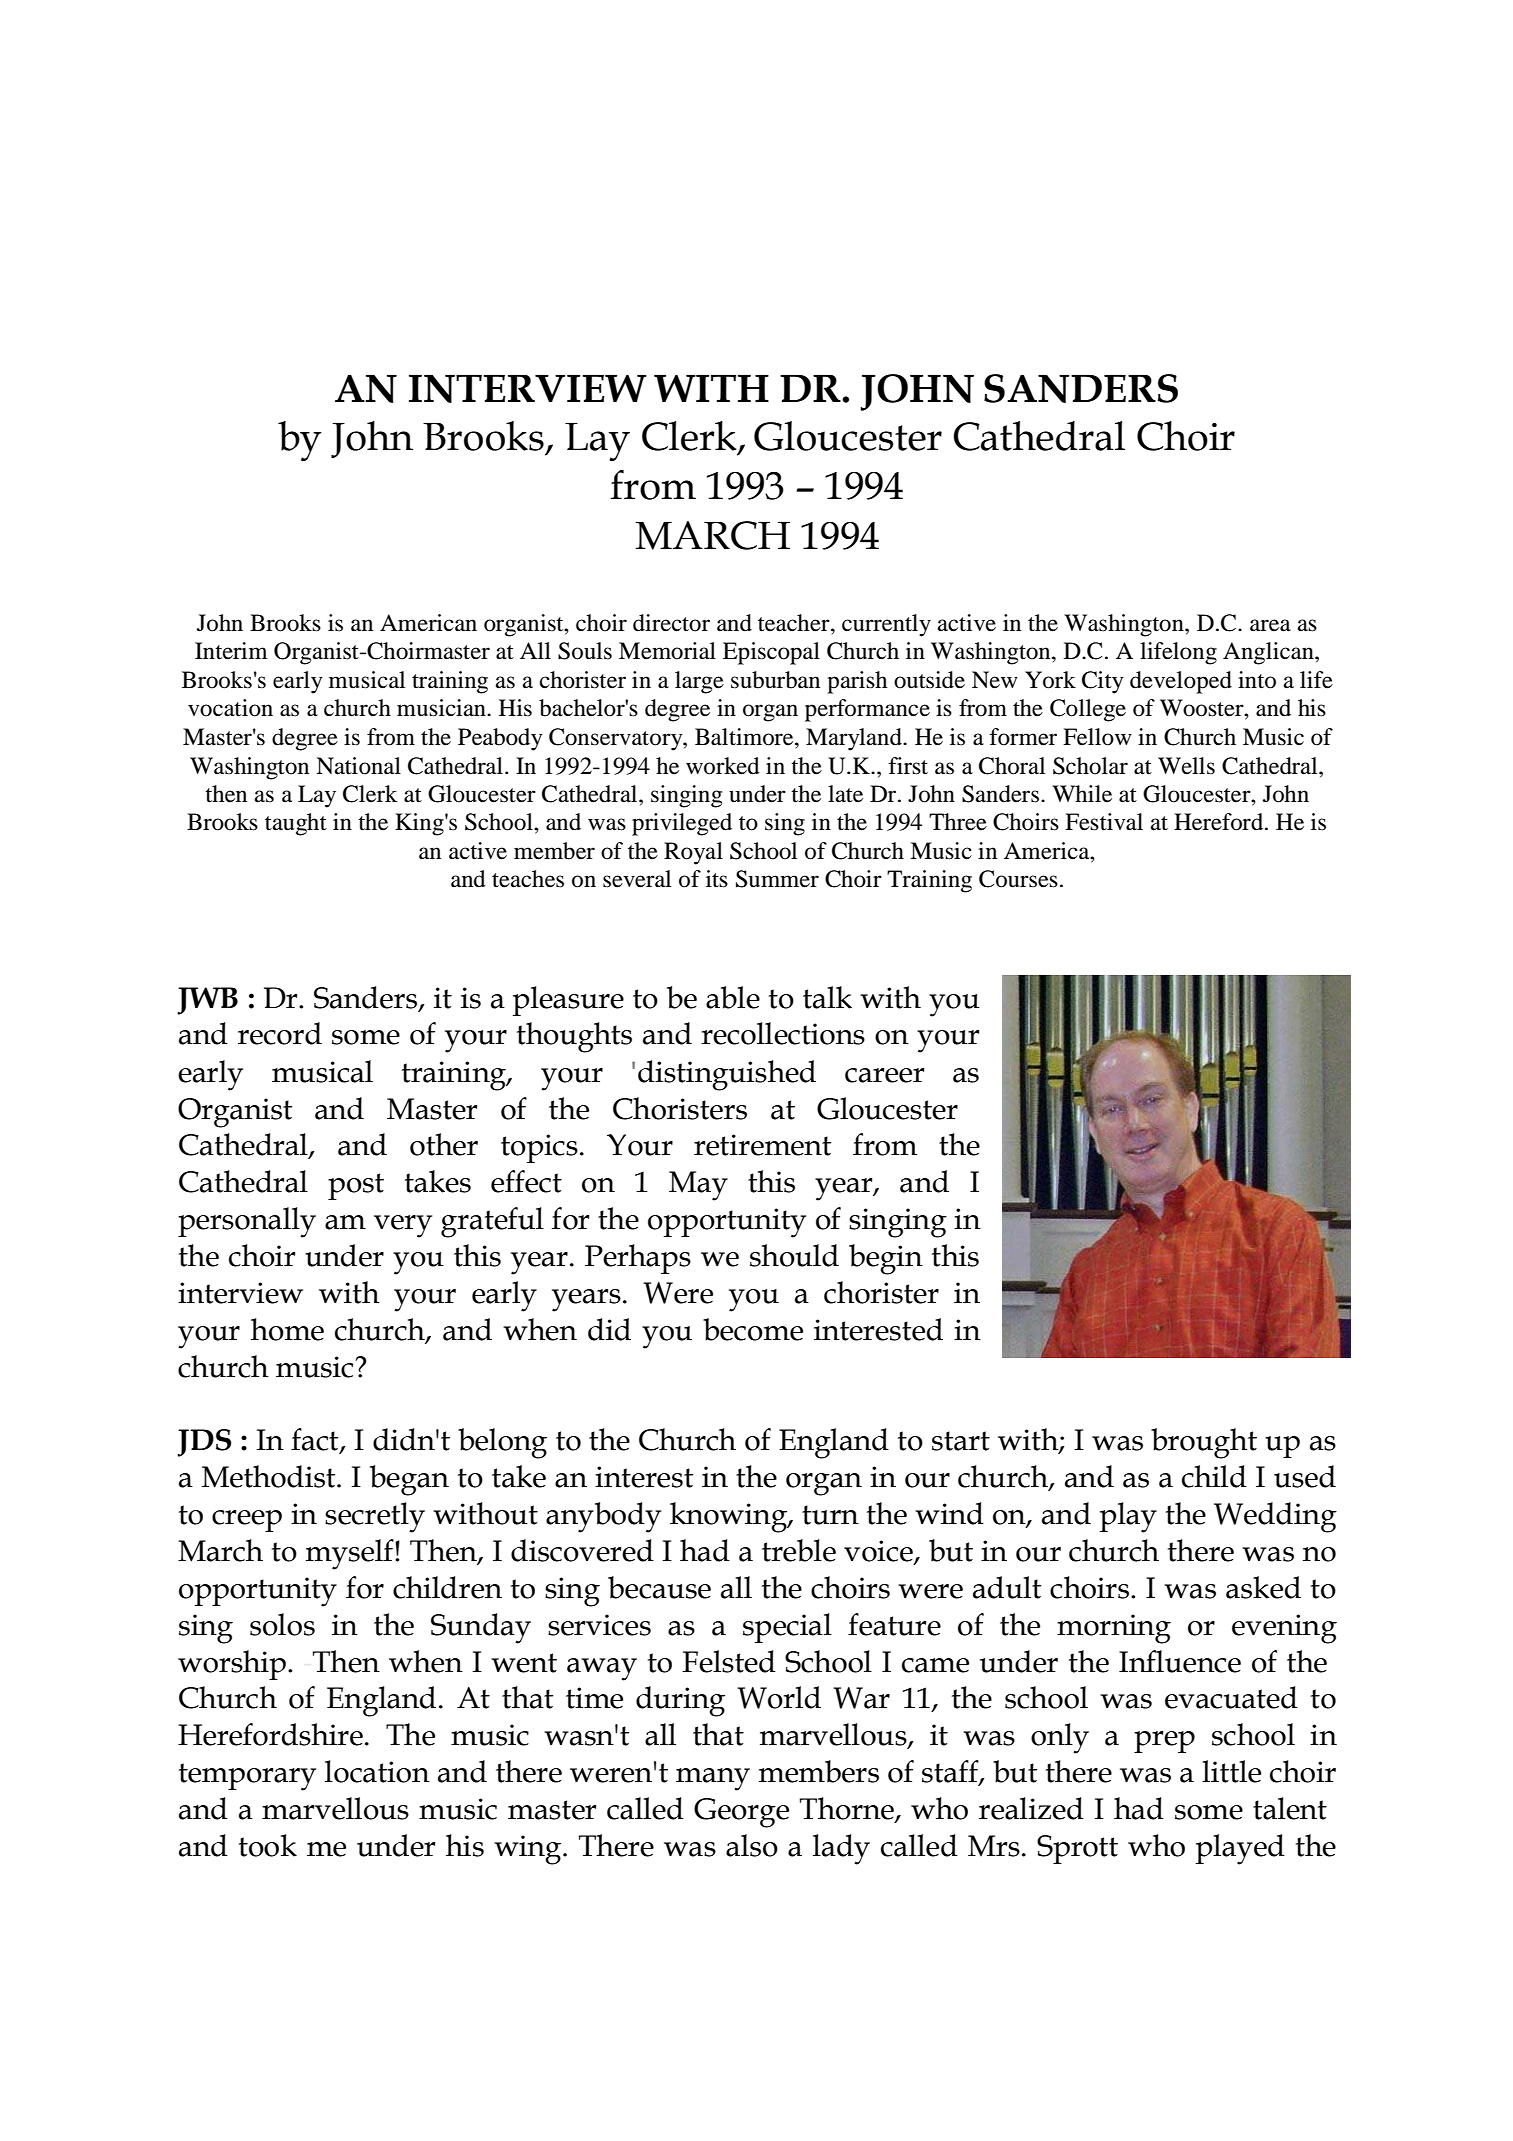  What do you see at coordinates (403, 1226) in the screenshot?
I see `very` at bounding box center [403, 1226].
